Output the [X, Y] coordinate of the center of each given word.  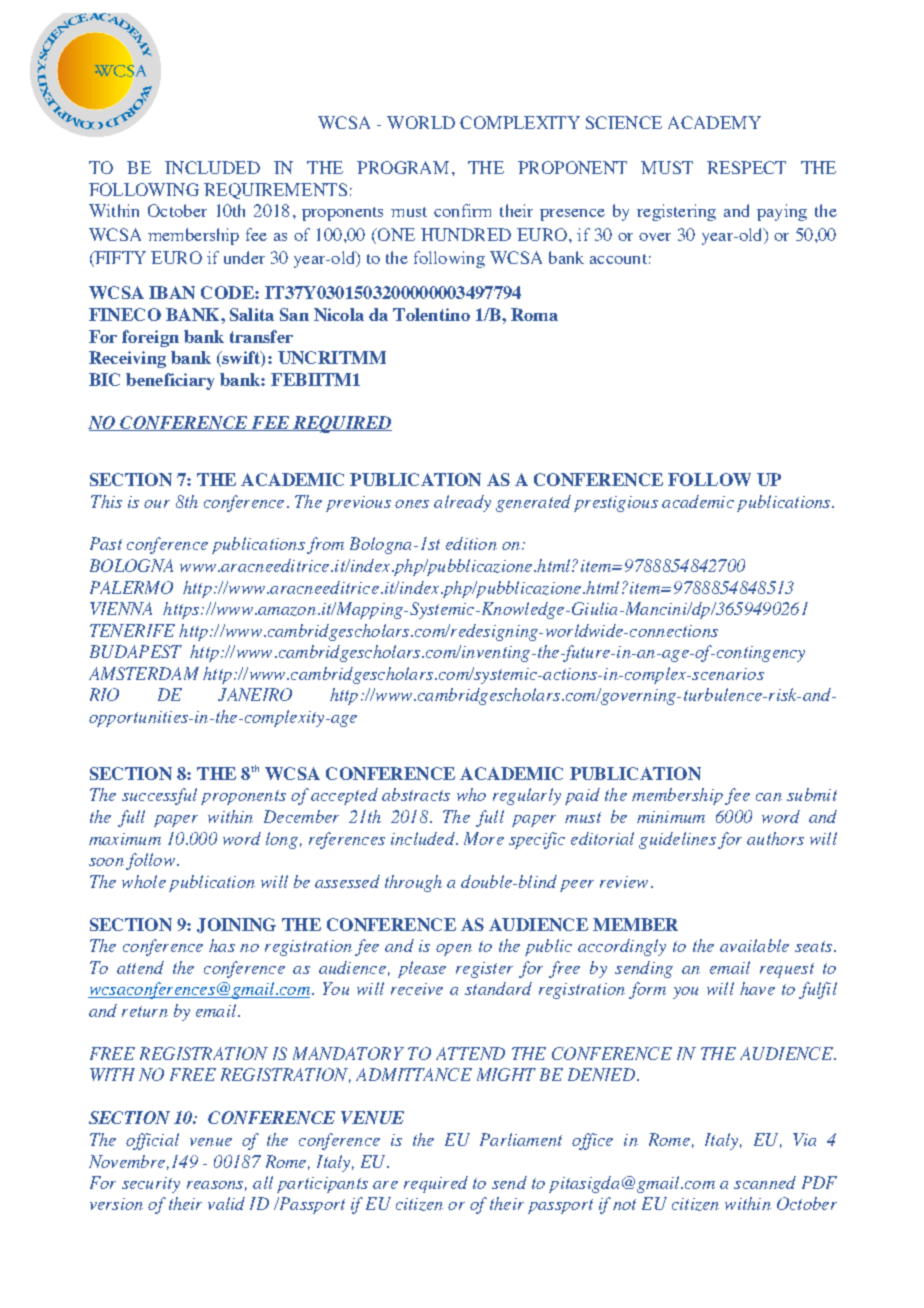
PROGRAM [403, 167]
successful [159, 796]
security [151, 1185]
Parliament [521, 1139]
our [157, 504]
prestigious [616, 504]
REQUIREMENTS [275, 191]
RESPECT [746, 167]
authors [775, 838]
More [484, 838]
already [462, 503]
